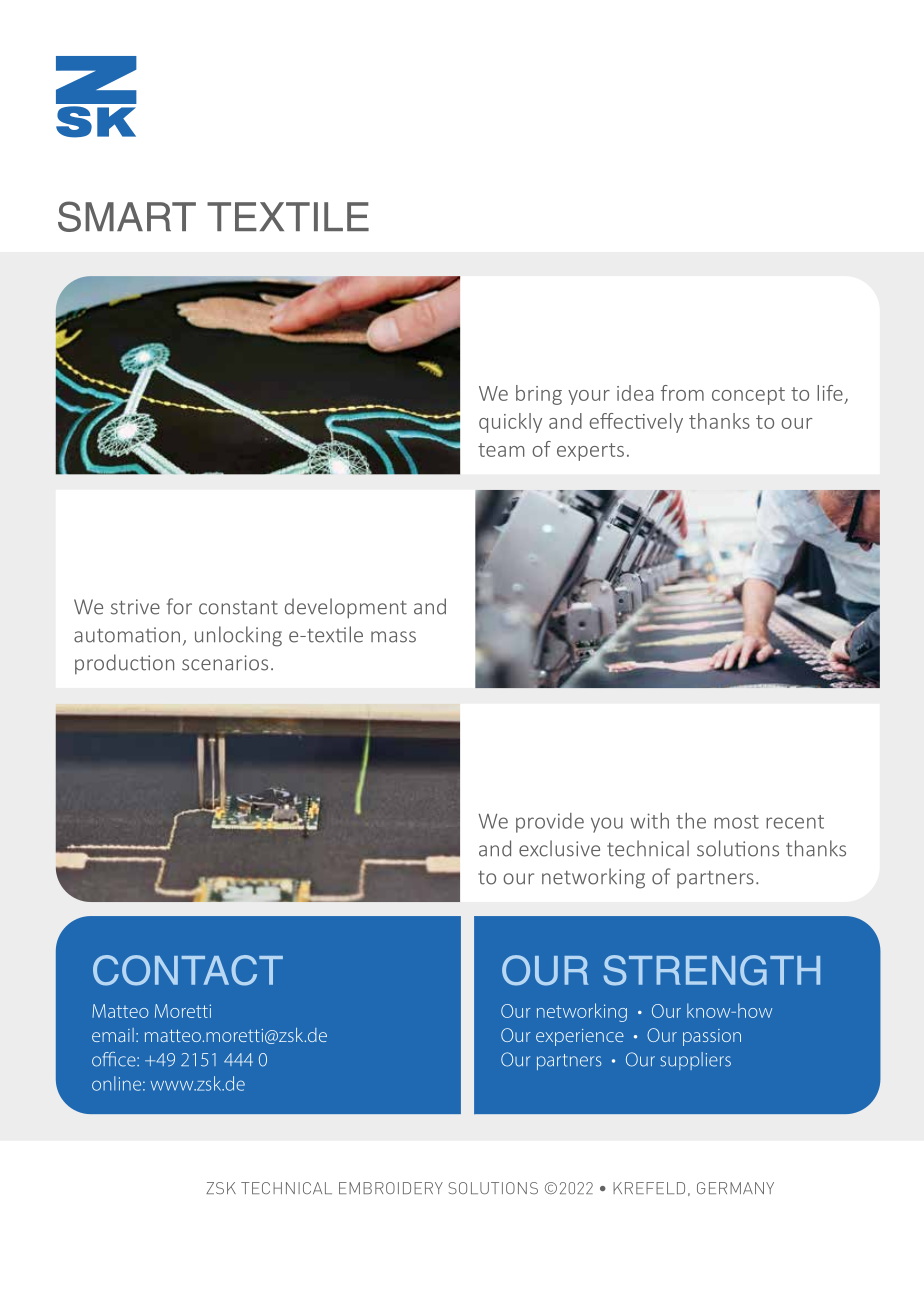 This screenshot has height=1308, width=924. Describe the element at coordinates (127, 216) in the screenshot. I see `SMART` at that location.
